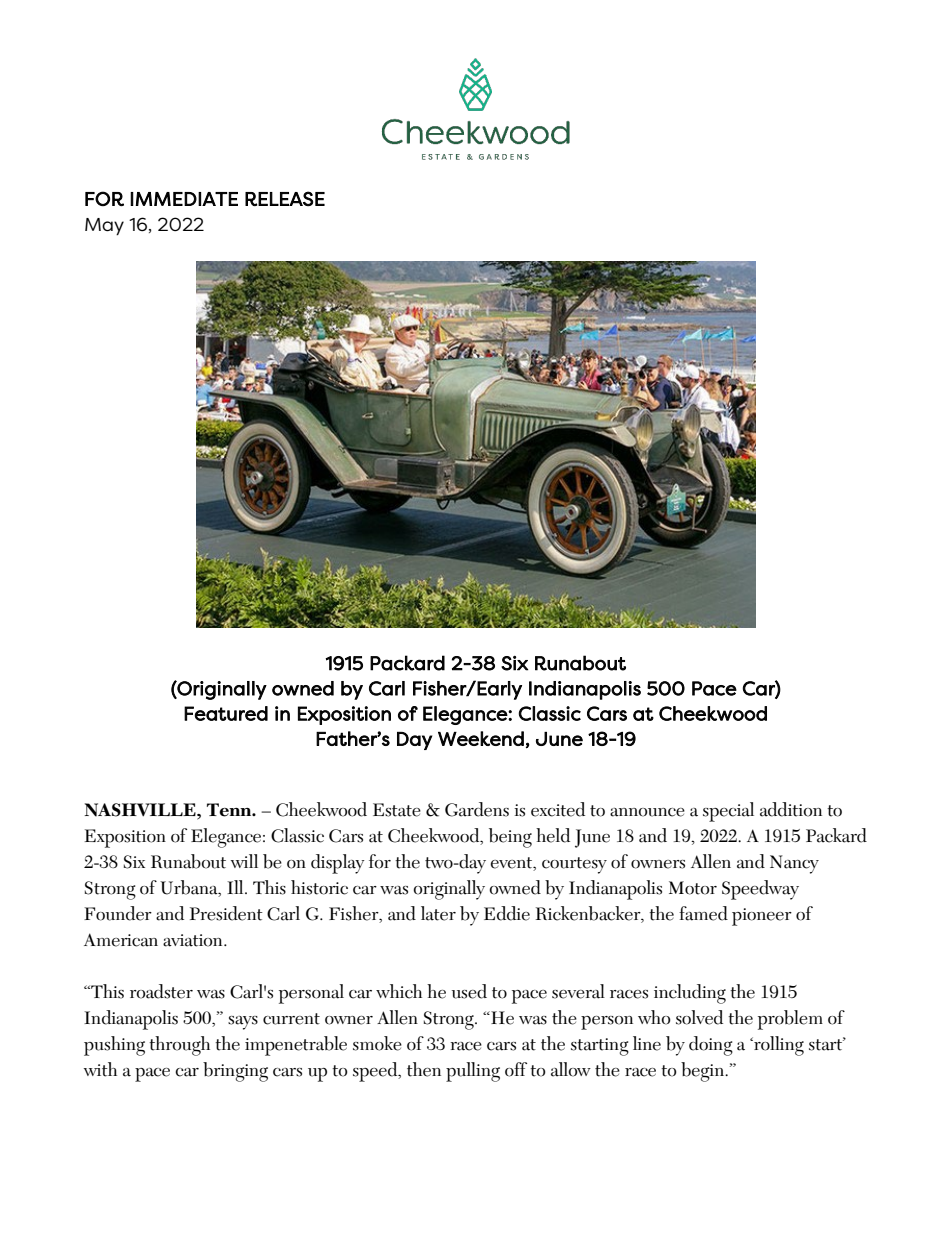 This image has height=1233, width=952. What do you see at coordinates (424, 1069) in the image?
I see `then` at bounding box center [424, 1069].
